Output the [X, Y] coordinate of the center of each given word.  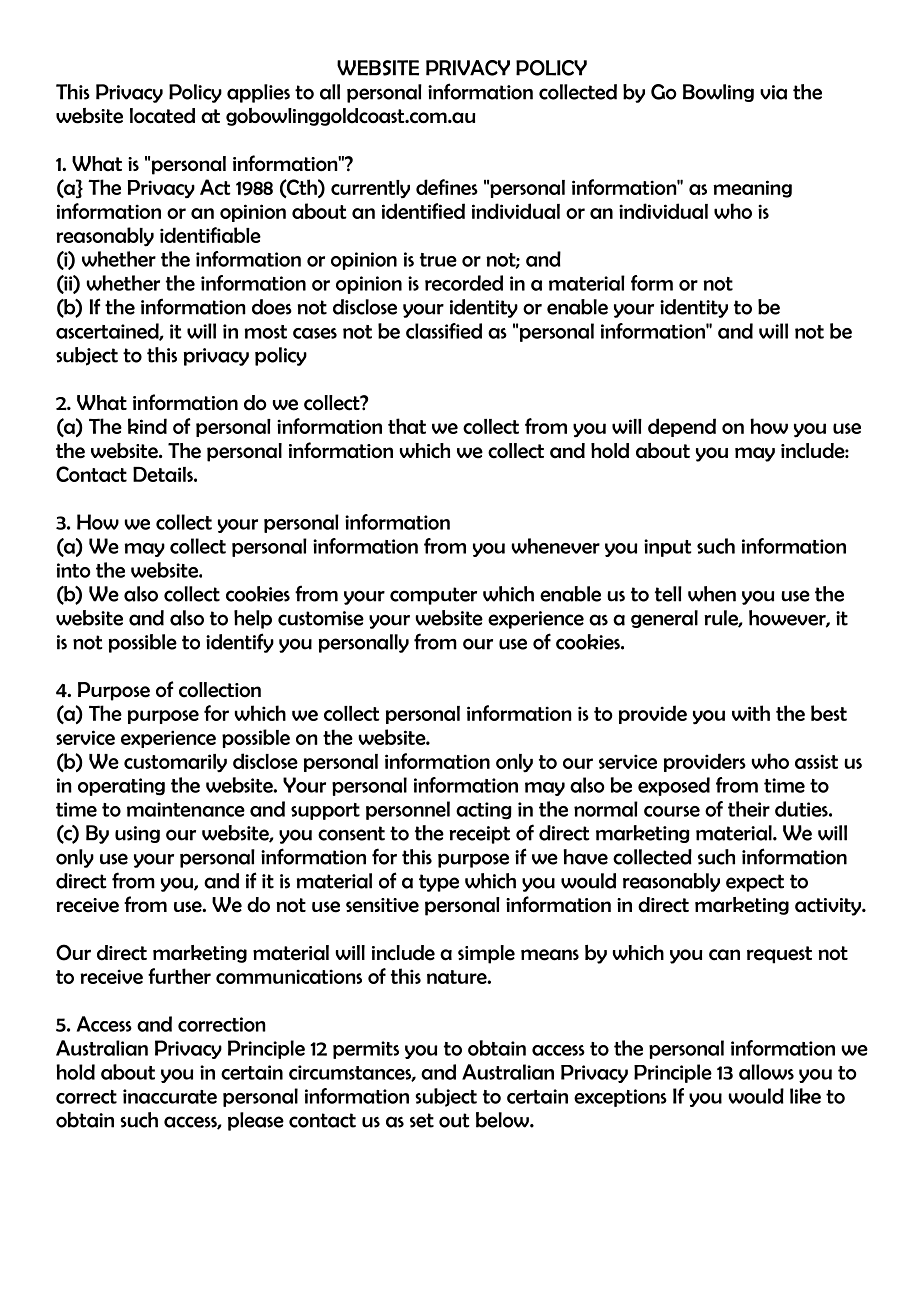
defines [447, 187]
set [422, 1120]
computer [433, 596]
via [773, 92]
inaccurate [170, 1096]
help [253, 619]
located [162, 116]
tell [668, 594]
